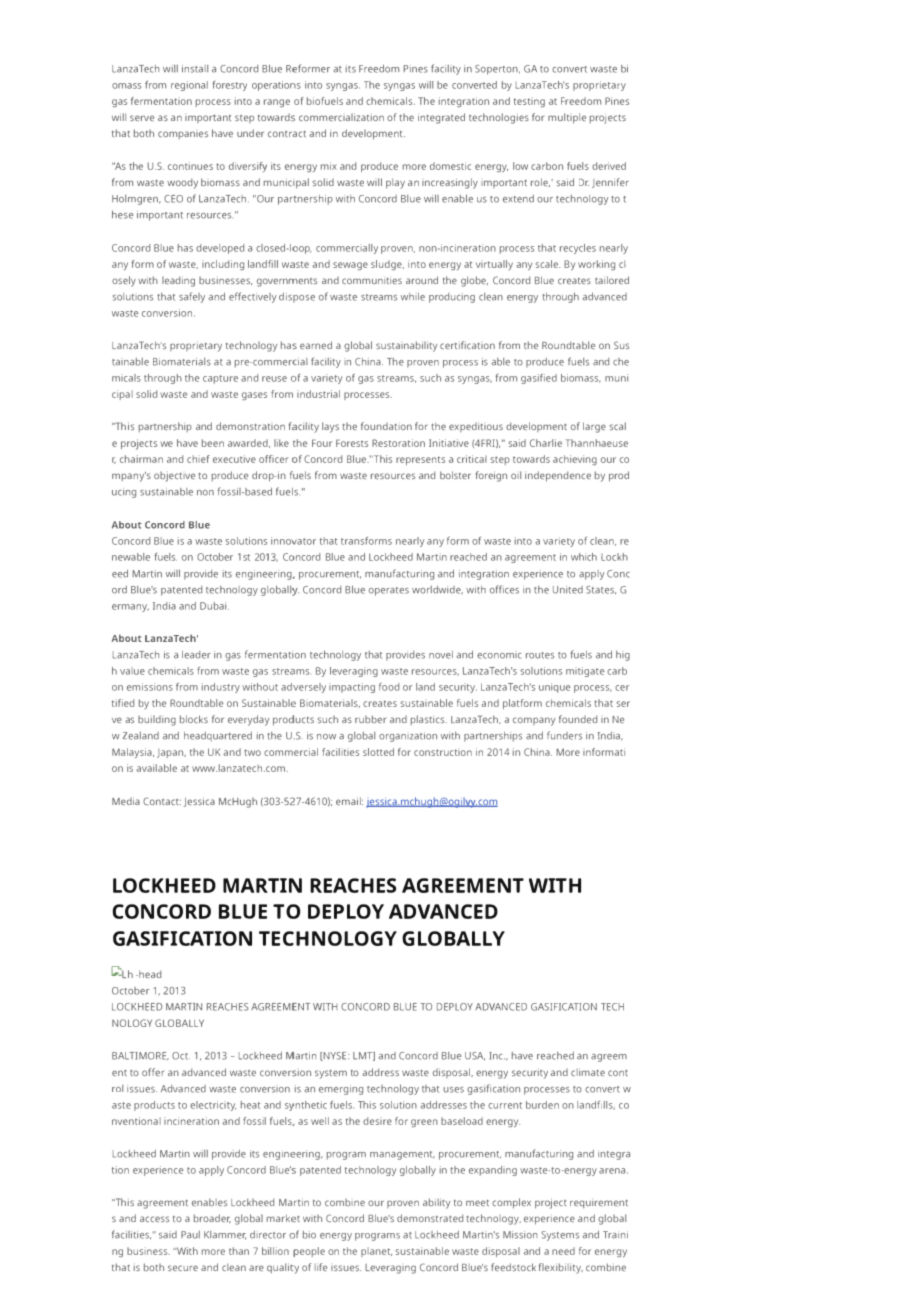 The height and width of the page is (1308, 924). What do you see at coordinates (328, 166) in the page?
I see `mix` at bounding box center [328, 166].
